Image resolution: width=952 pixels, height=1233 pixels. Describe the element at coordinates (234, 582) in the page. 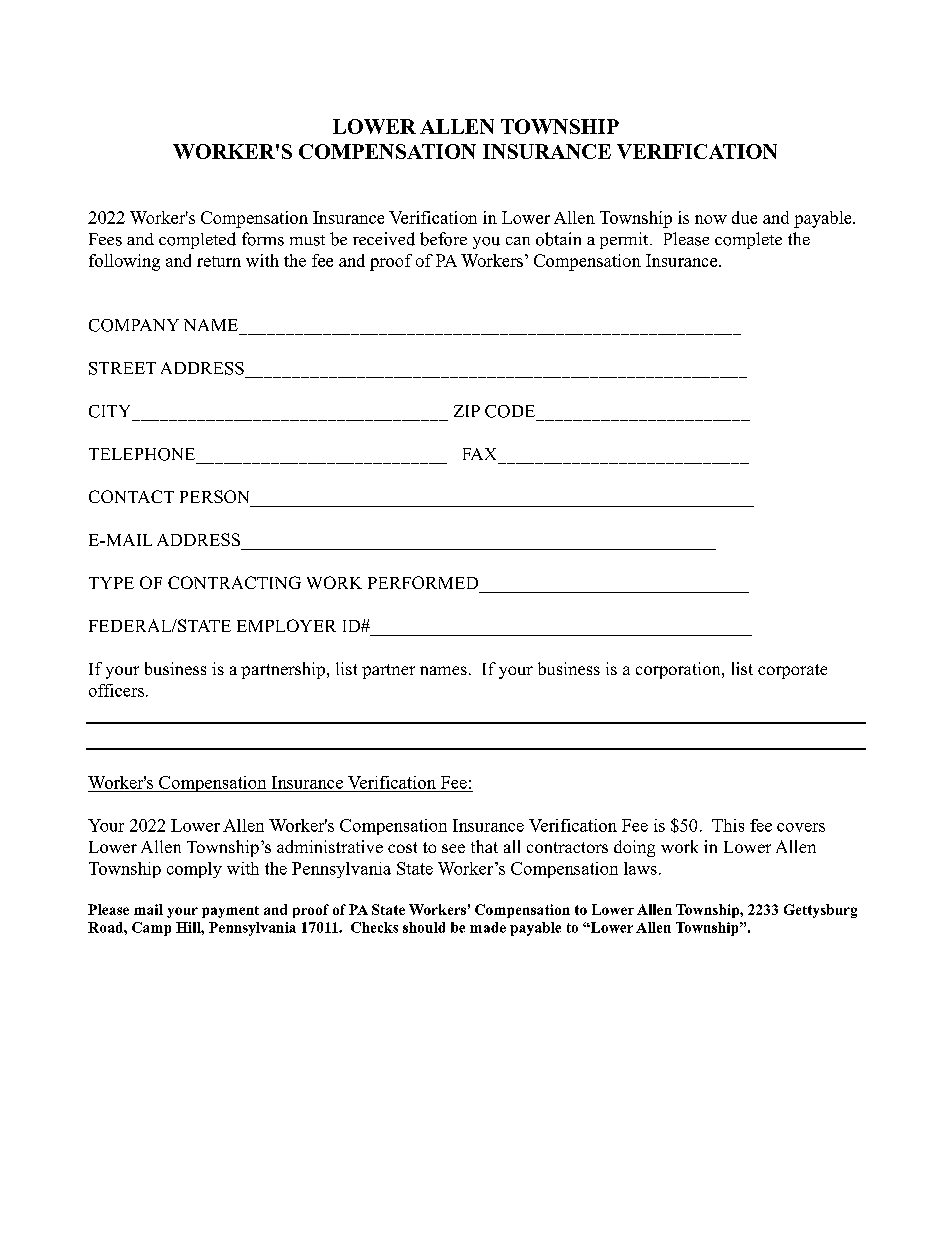

I see `CONTRACTING` at that location.
